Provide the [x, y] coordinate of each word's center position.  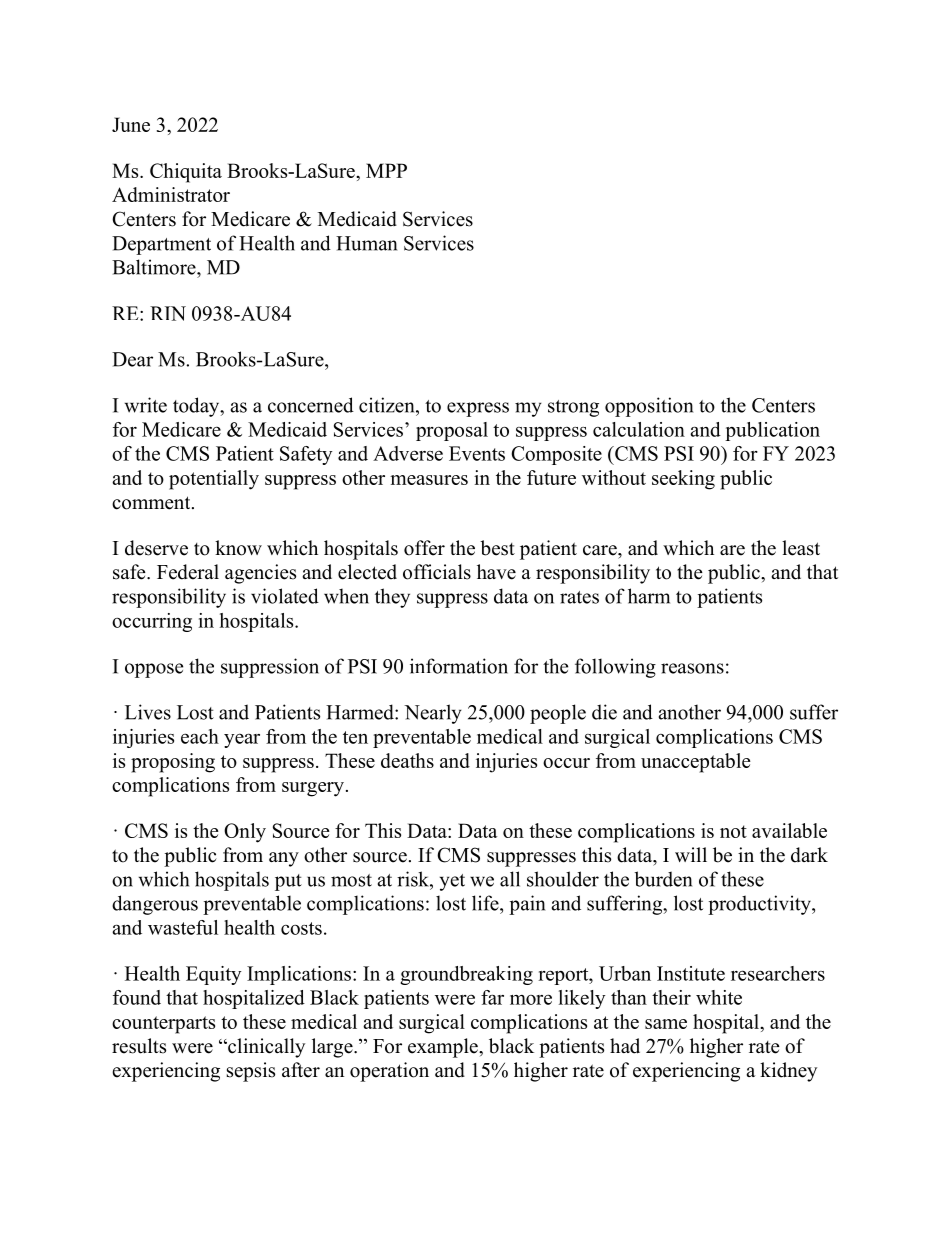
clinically [265, 1048]
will [691, 854]
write [146, 405]
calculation [639, 429]
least [801, 548]
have [496, 572]
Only [245, 833]
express [478, 409]
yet [452, 882]
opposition [649, 407]
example [444, 1048]
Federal [188, 572]
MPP [386, 170]
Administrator [171, 194]
